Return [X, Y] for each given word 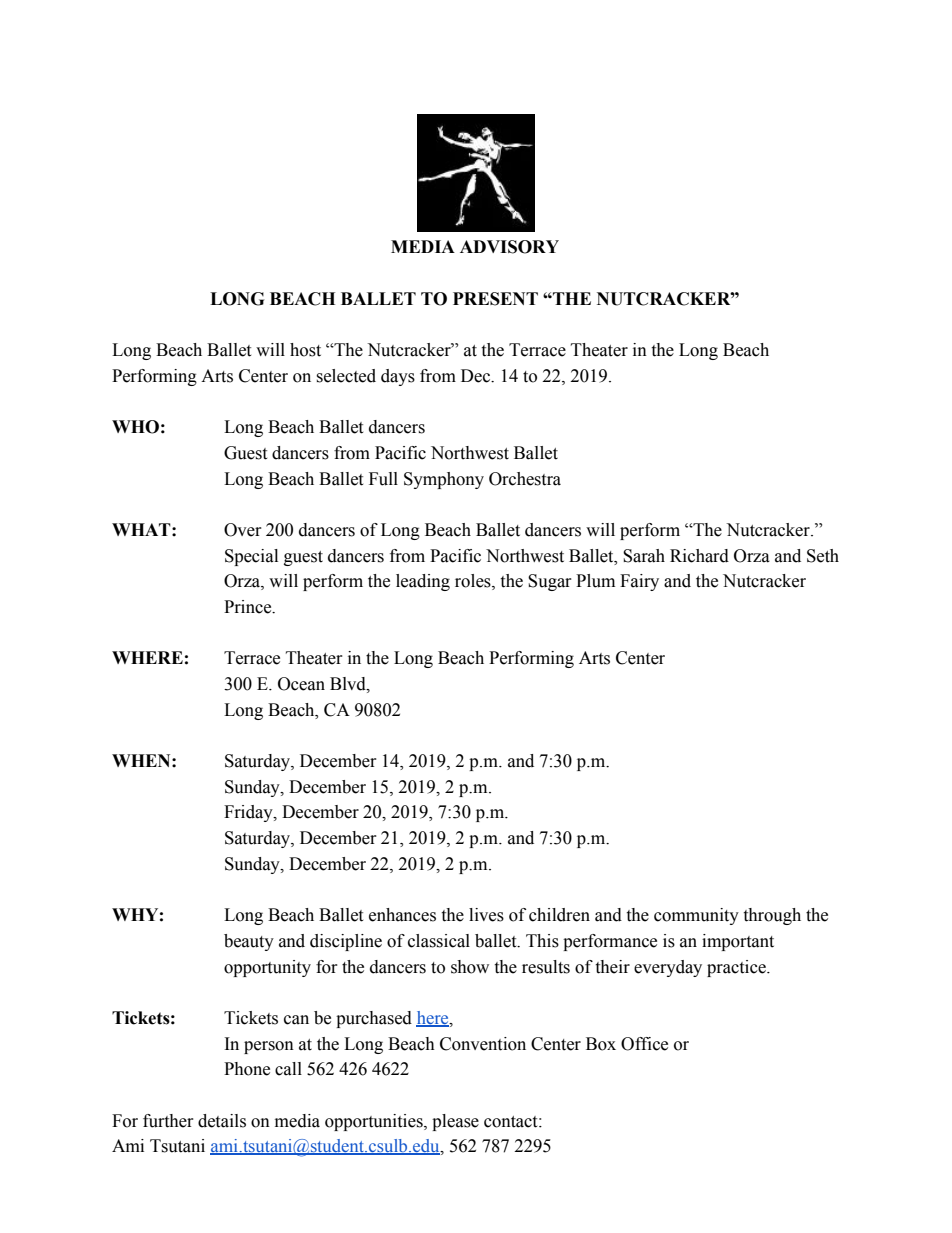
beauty [249, 942]
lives [486, 915]
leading [423, 582]
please [455, 1122]
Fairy [639, 582]
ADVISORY [509, 247]
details [222, 1121]
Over [243, 530]
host [305, 350]
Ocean [301, 684]
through [772, 916]
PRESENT [495, 299]
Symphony [444, 480]
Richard [699, 556]
